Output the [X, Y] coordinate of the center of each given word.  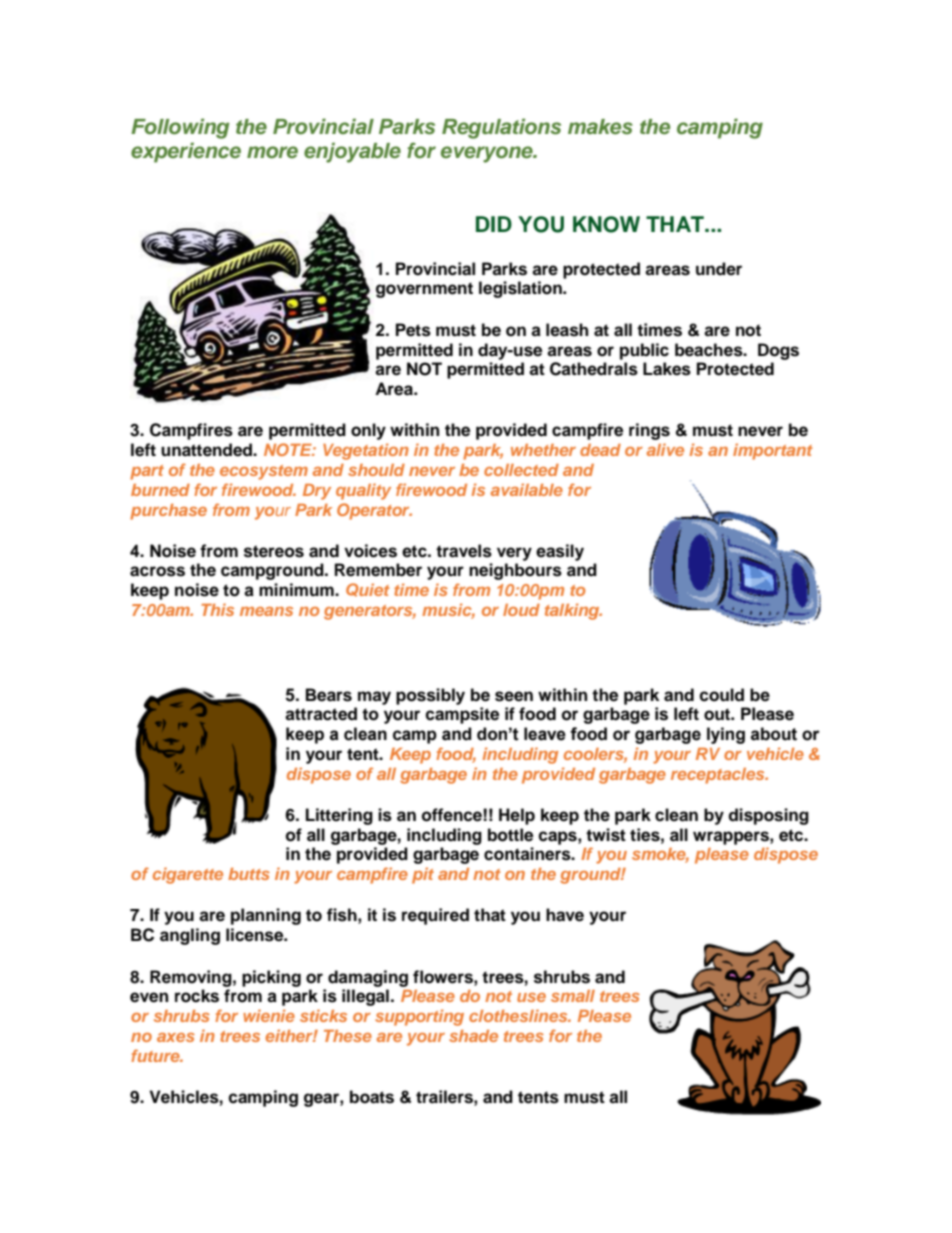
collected [521, 470]
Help [517, 816]
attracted [321, 714]
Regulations [501, 128]
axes [176, 1037]
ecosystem [264, 472]
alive [665, 449]
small [573, 996]
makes [600, 127]
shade [473, 1036]
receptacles [719, 776]
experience [186, 152]
